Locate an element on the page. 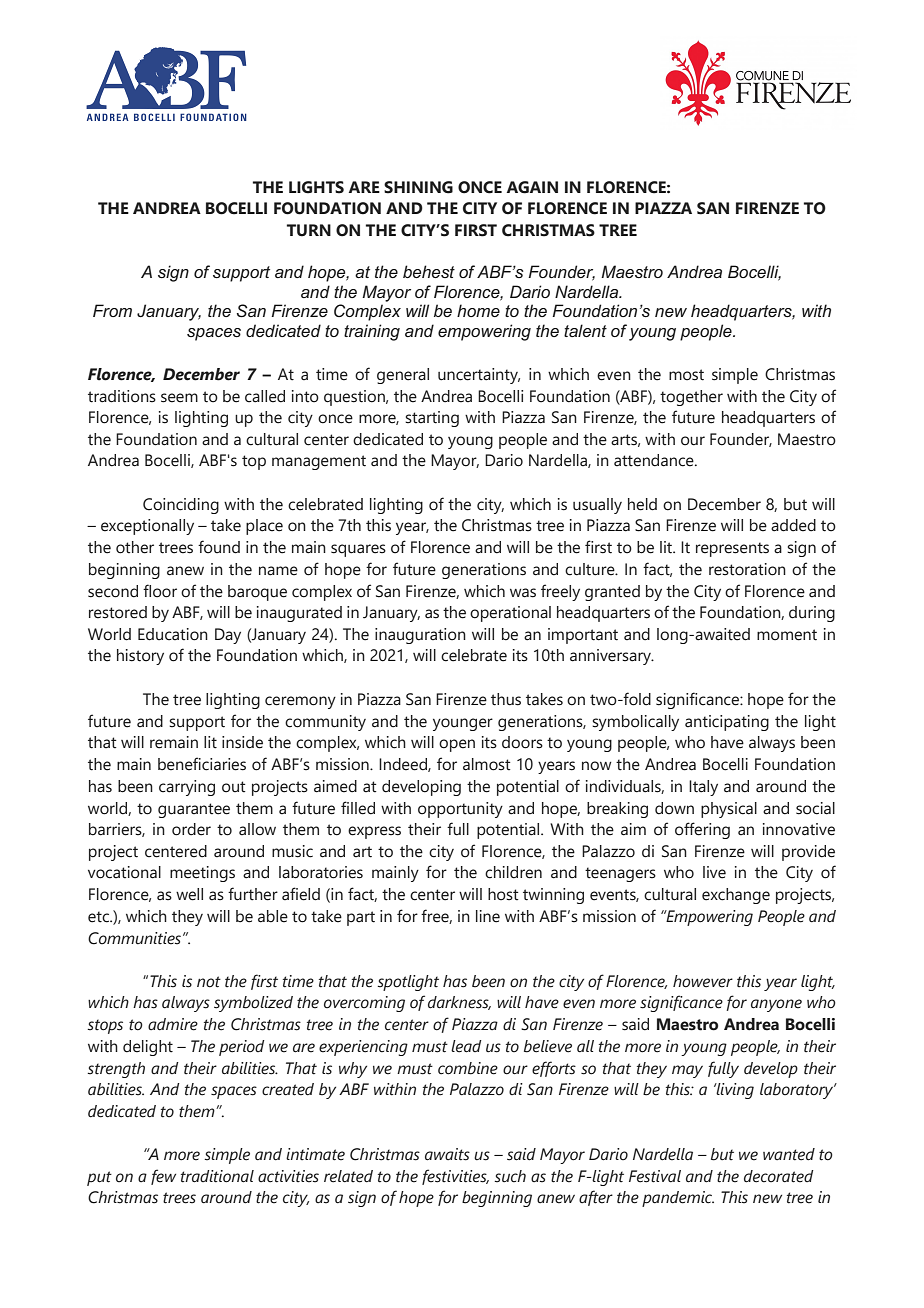 This page has width=924, height=1308. SHINING is located at coordinates (418, 187).
